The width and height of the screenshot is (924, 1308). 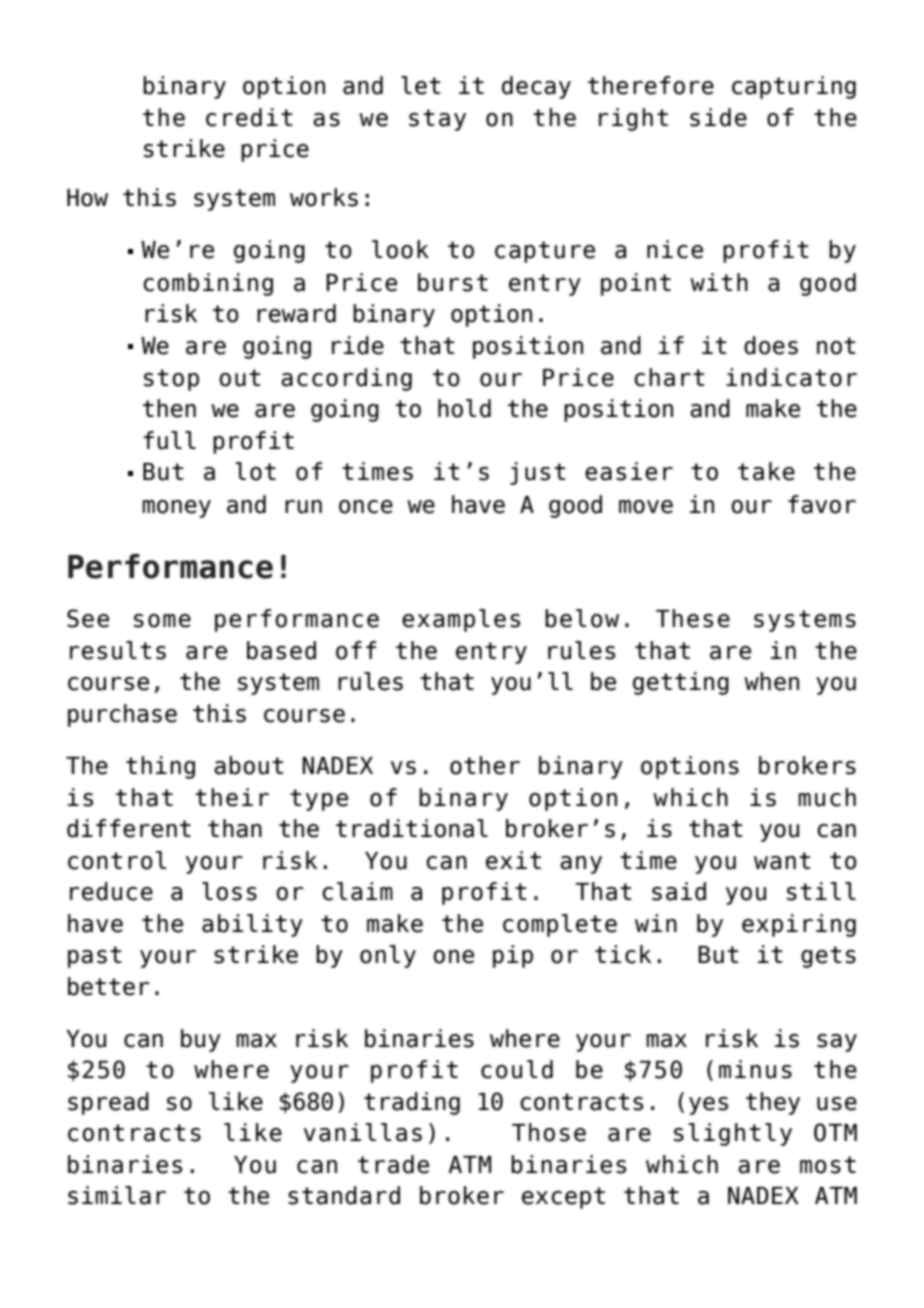 I want to click on side, so click(x=718, y=117).
